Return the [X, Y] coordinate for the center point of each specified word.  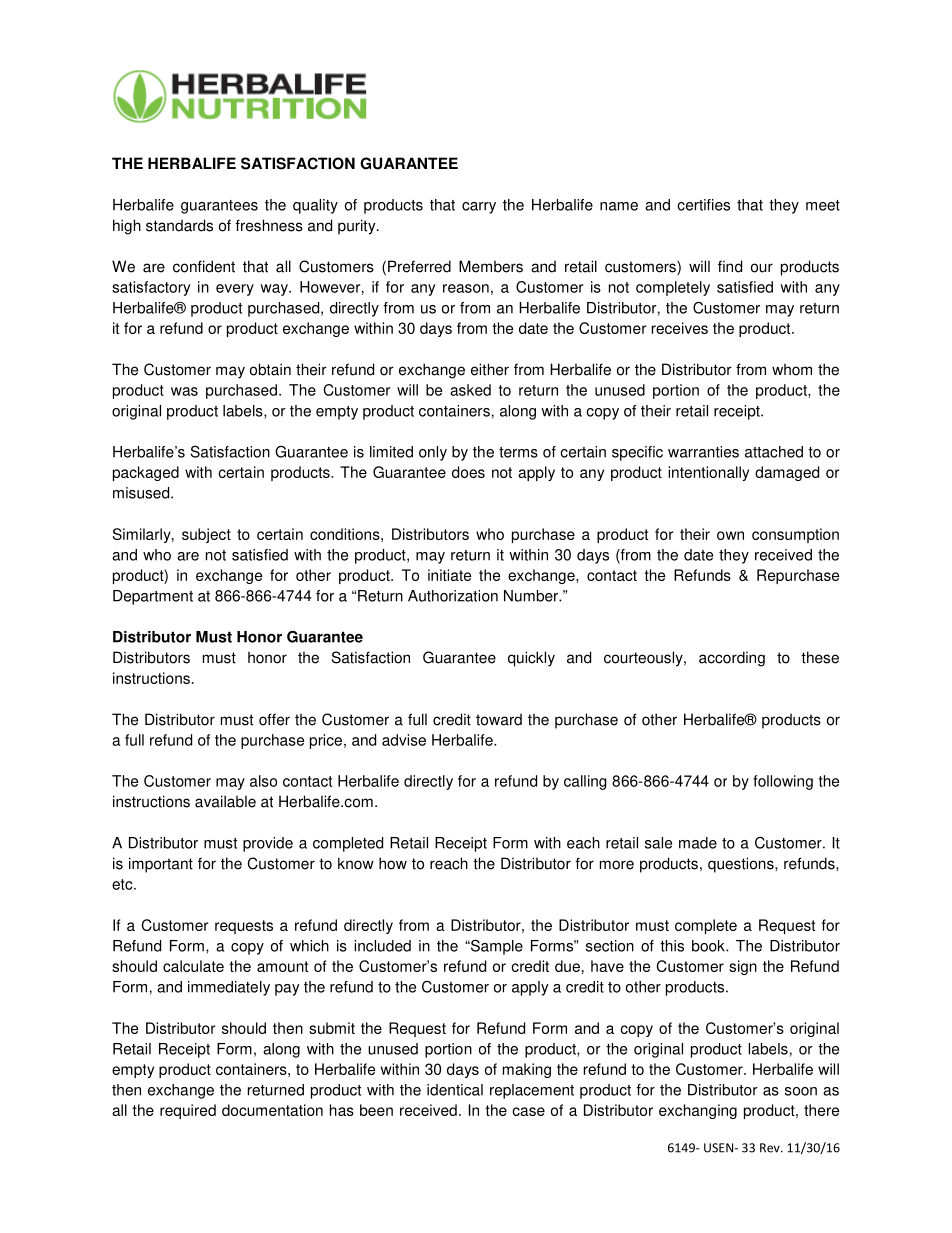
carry [479, 208]
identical [455, 1090]
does [468, 472]
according [732, 659]
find [730, 266]
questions [742, 865]
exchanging [698, 1111]
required [188, 1111]
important [161, 865]
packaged [146, 473]
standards [179, 225]
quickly [531, 659]
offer [274, 719]
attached [774, 452]
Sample [495, 947]
